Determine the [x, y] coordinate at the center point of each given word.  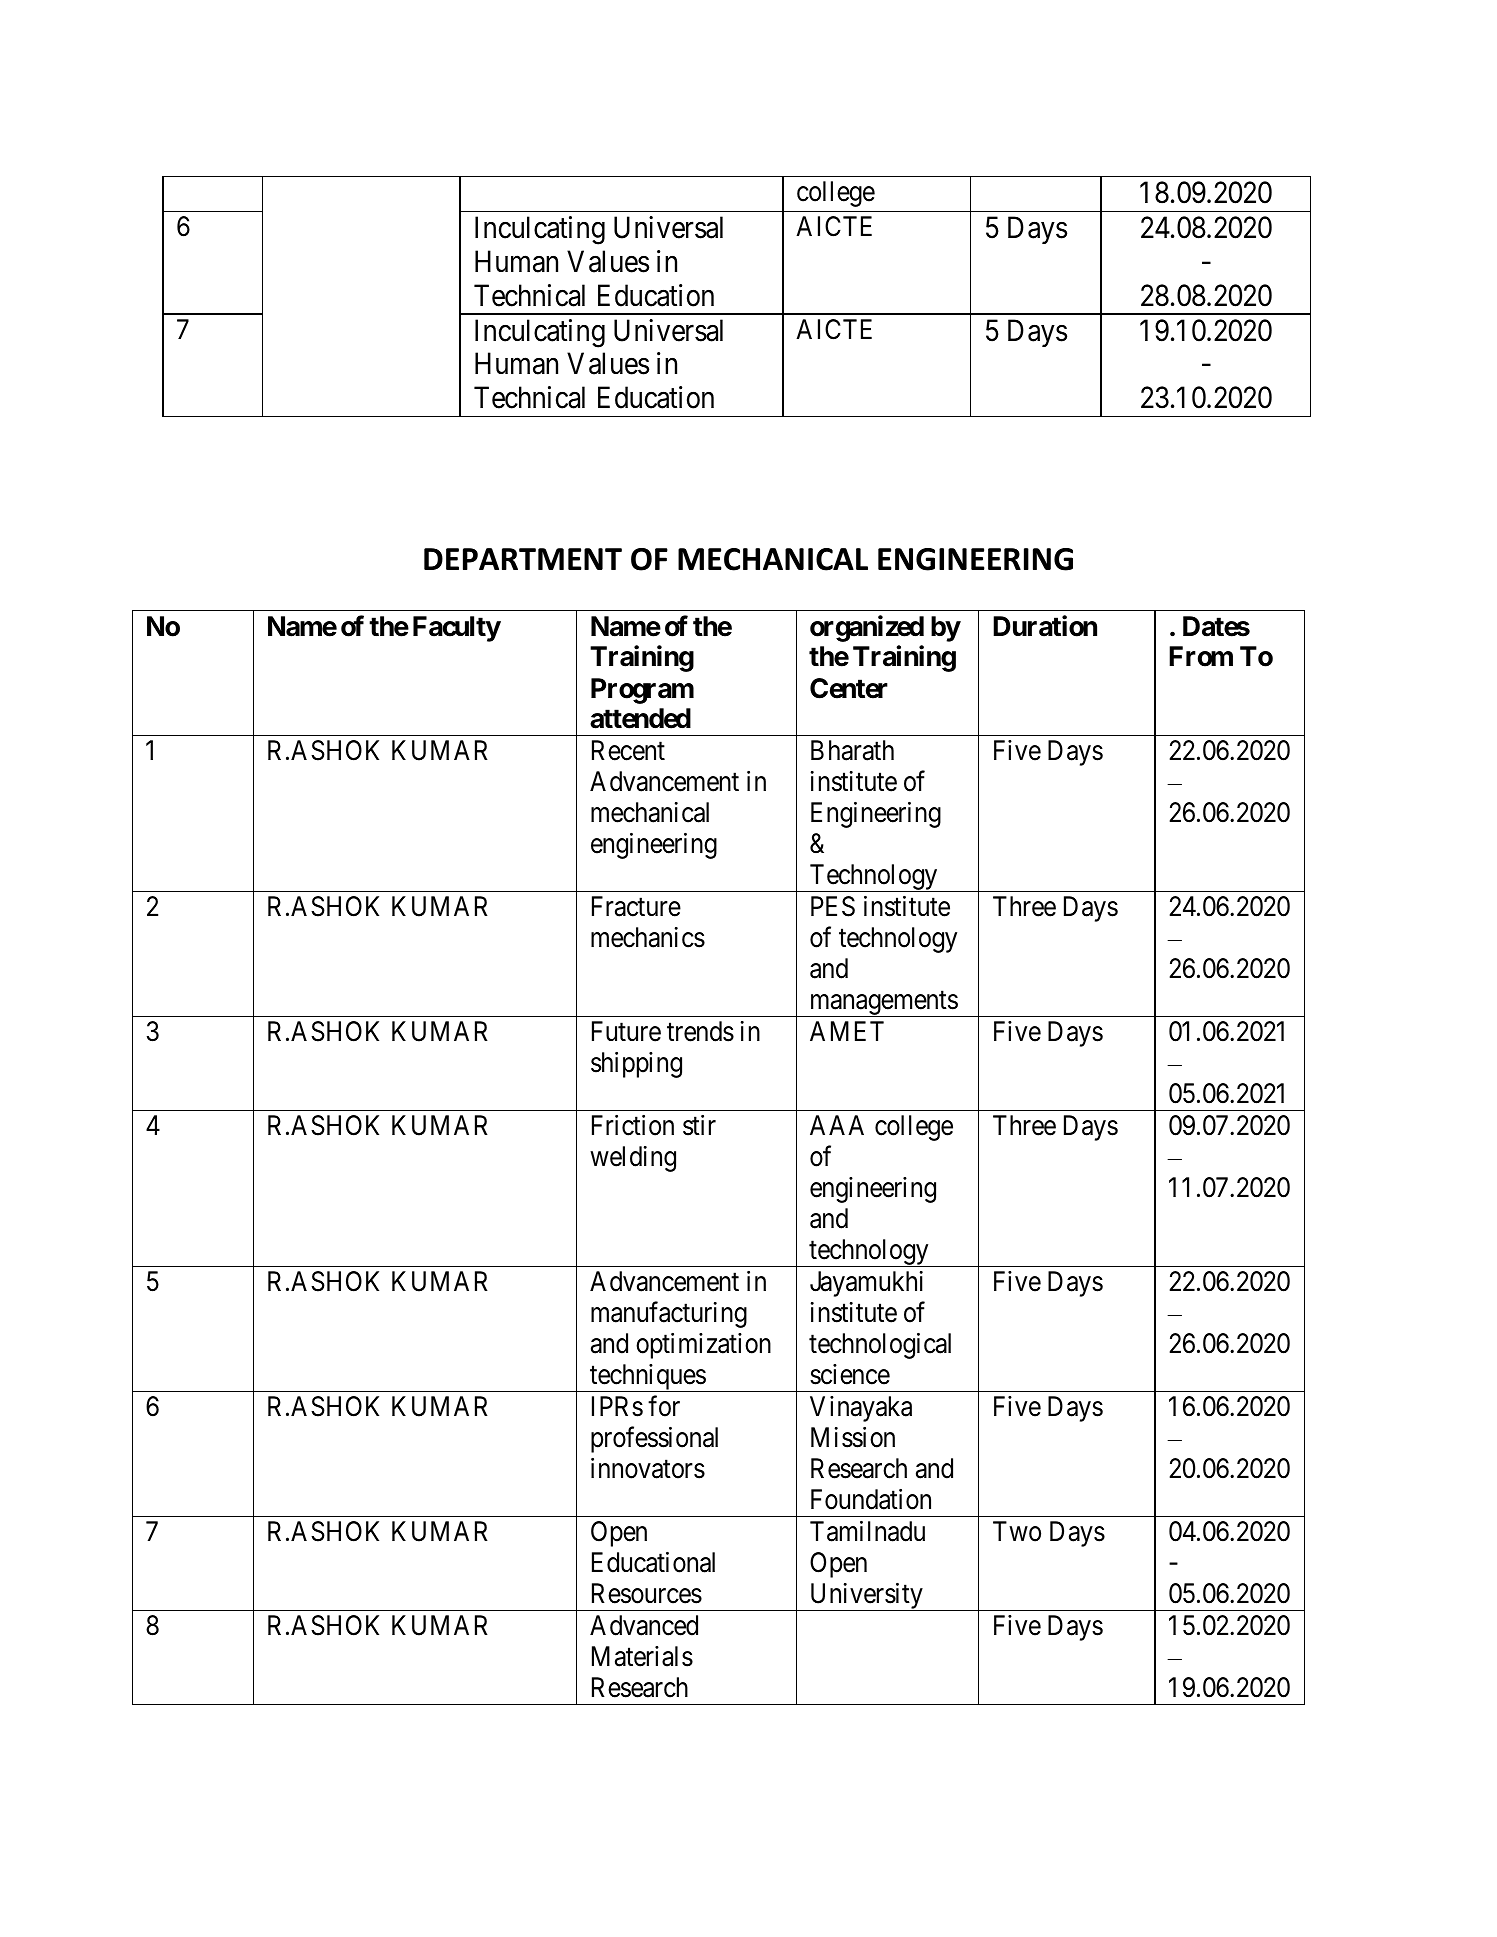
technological [880, 1346]
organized [867, 628]
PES [833, 906]
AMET [847, 1031]
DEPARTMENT [523, 559]
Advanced [644, 1625]
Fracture [636, 906]
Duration [1045, 626]
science [850, 1374]
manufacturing [669, 1314]
